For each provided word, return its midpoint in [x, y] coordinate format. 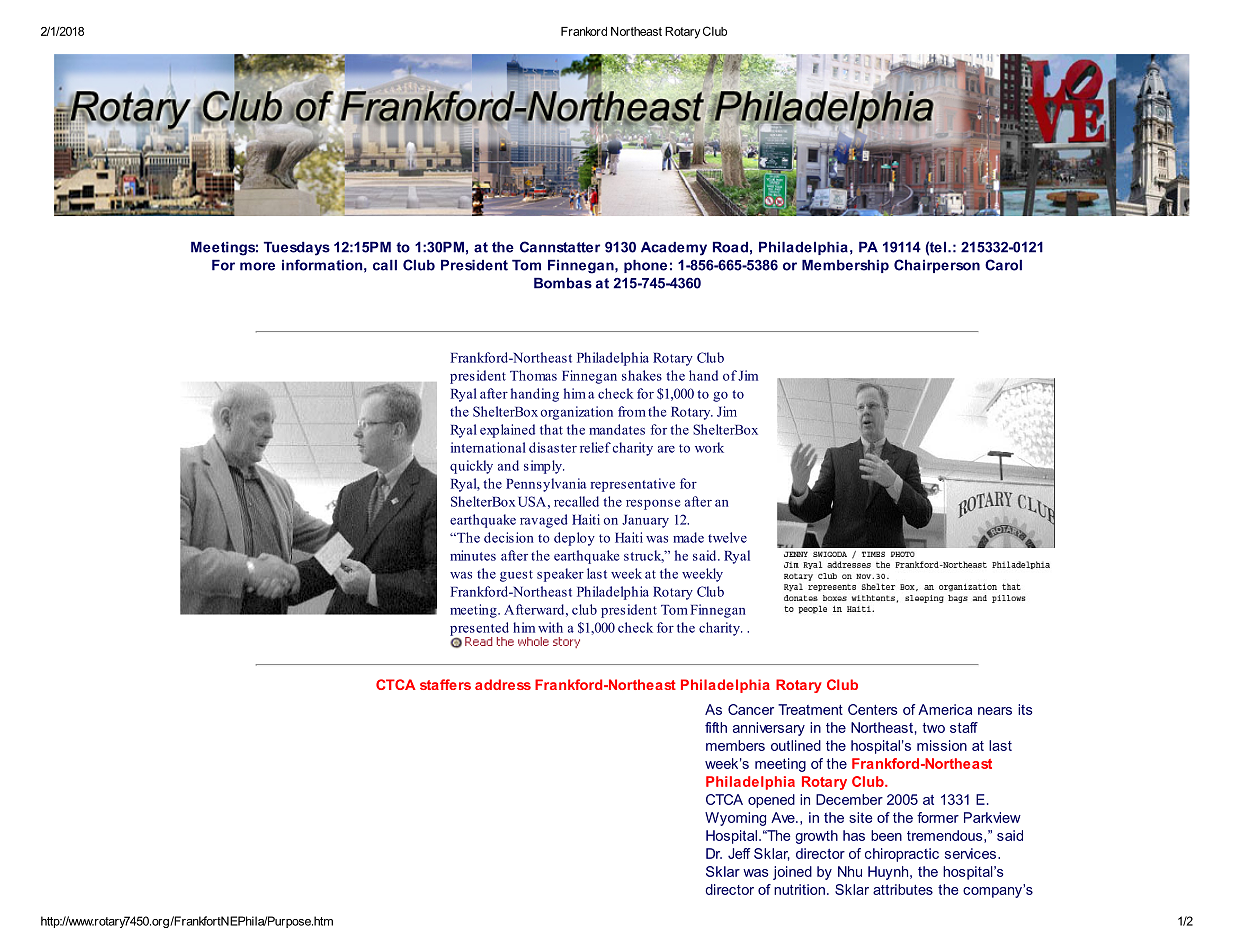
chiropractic [902, 855]
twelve [727, 537]
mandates [617, 429]
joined [792, 873]
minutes [473, 555]
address [503, 684]
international [488, 447]
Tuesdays [297, 248]
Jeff [739, 853]
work [709, 447]
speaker [560, 575]
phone [645, 266]
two [934, 728]
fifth [716, 727]
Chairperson [937, 266]
